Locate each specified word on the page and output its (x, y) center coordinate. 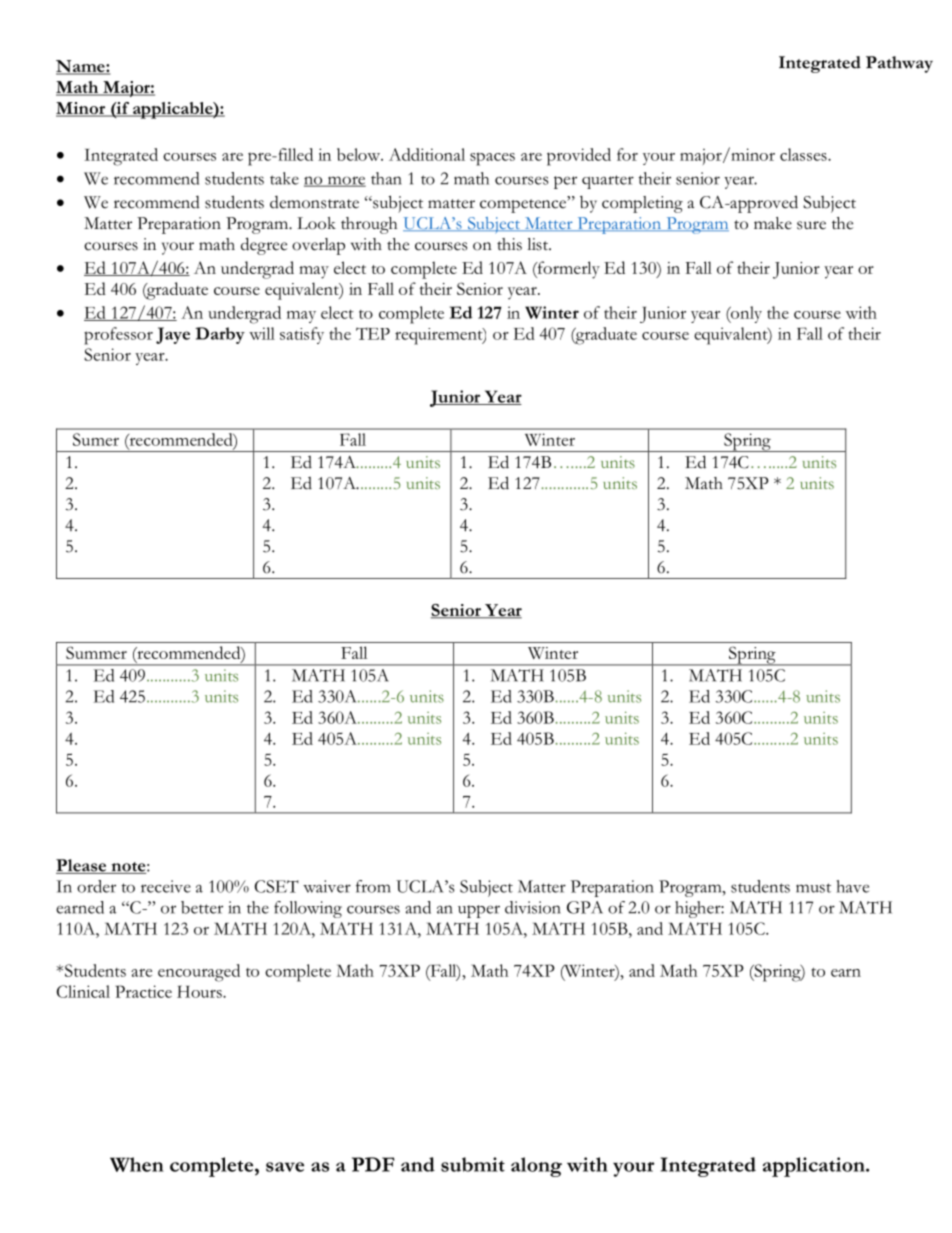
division (533, 907)
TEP (373, 334)
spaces (492, 159)
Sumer (96, 439)
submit (473, 1164)
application (815, 1167)
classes (804, 154)
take (284, 178)
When (137, 1164)
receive (166, 886)
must (813, 888)
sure (811, 225)
